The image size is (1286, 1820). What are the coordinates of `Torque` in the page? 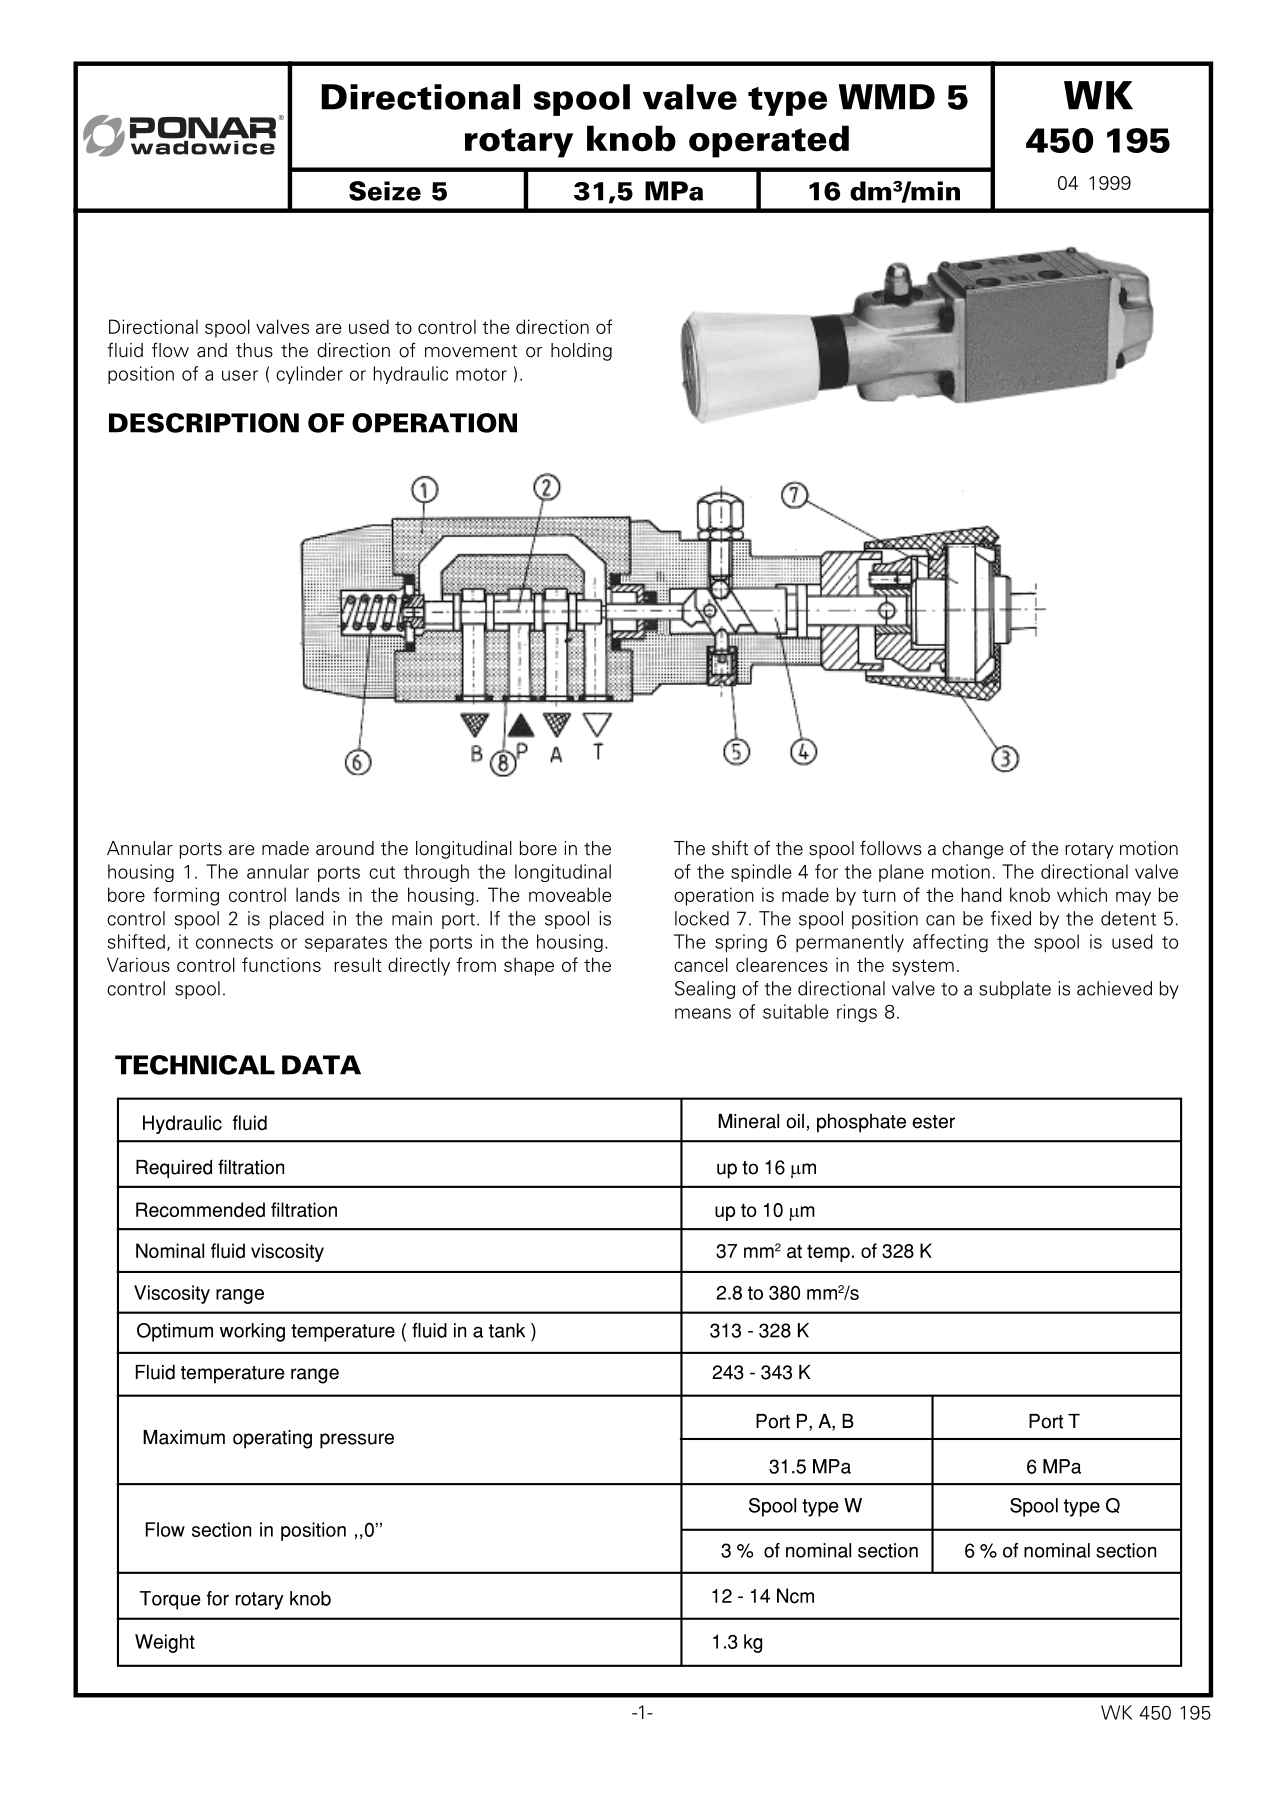 It's located at (170, 1600).
